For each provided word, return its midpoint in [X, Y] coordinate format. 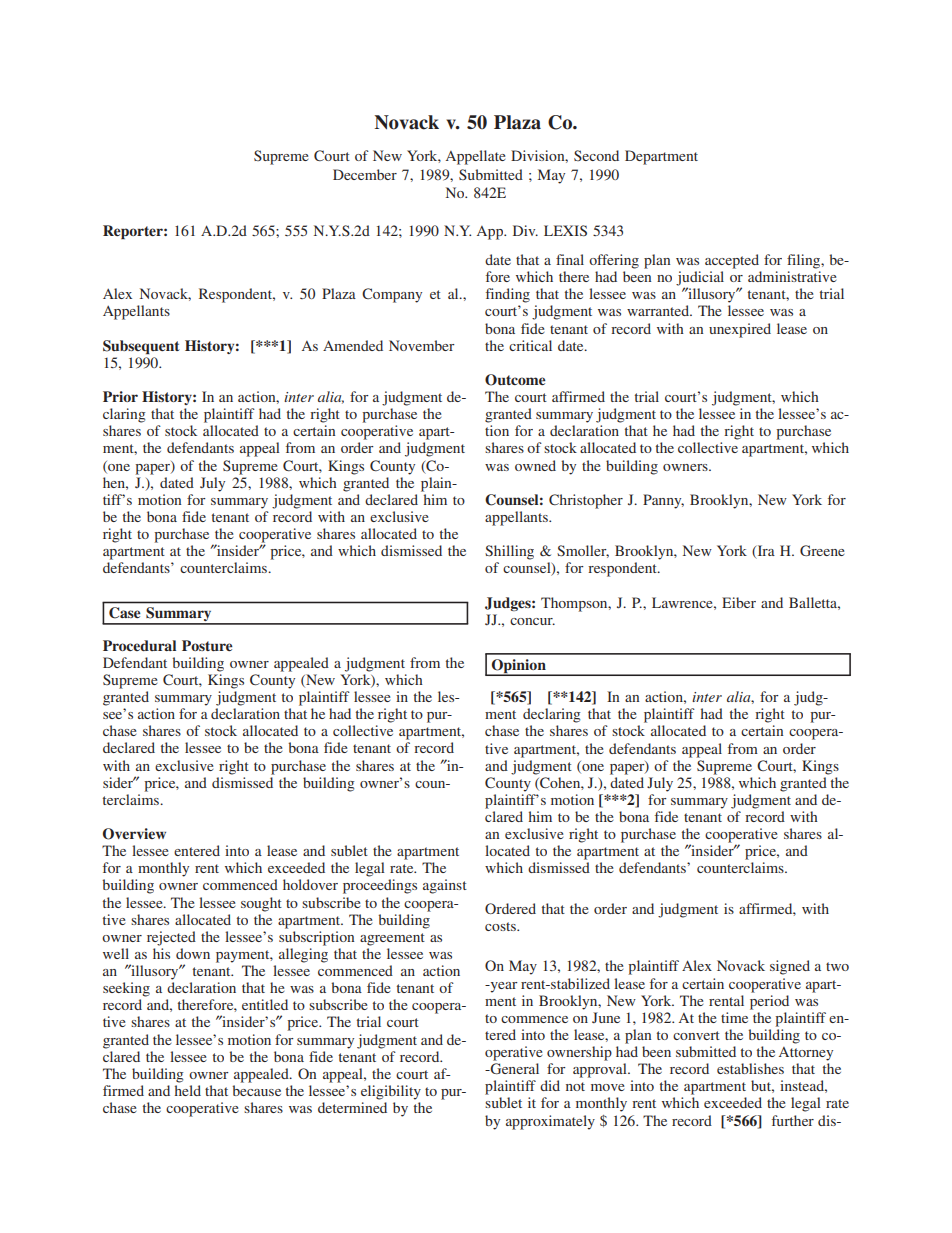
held [188, 1090]
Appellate [475, 157]
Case [125, 613]
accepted [732, 261]
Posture [207, 645]
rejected [171, 938]
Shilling [509, 552]
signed [790, 967]
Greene [822, 550]
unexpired [740, 330]
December [365, 174]
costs [501, 926]
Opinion [519, 667]
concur [532, 621]
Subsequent [141, 347]
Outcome [515, 380]
